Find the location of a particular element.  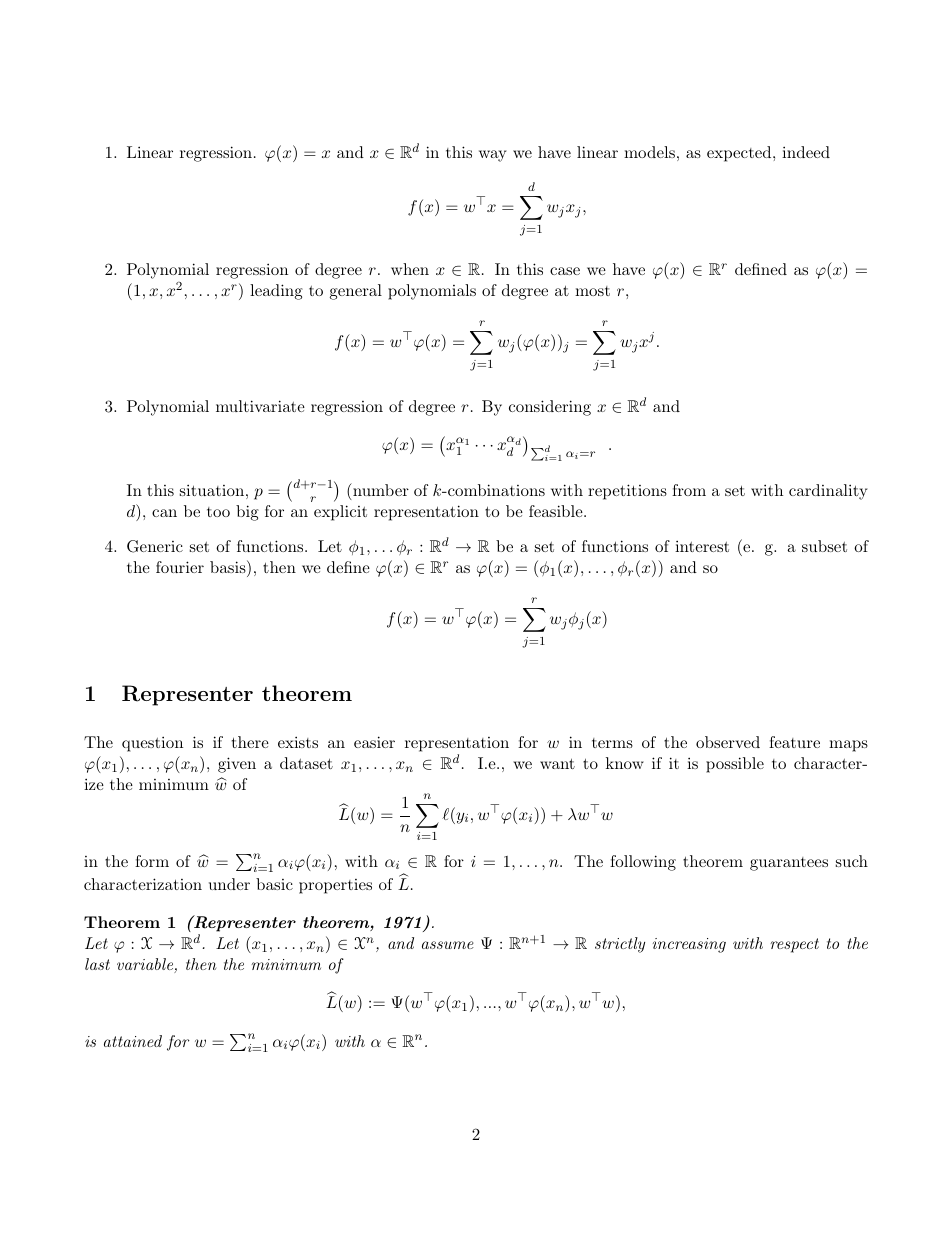

properties is located at coordinates (335, 886).
